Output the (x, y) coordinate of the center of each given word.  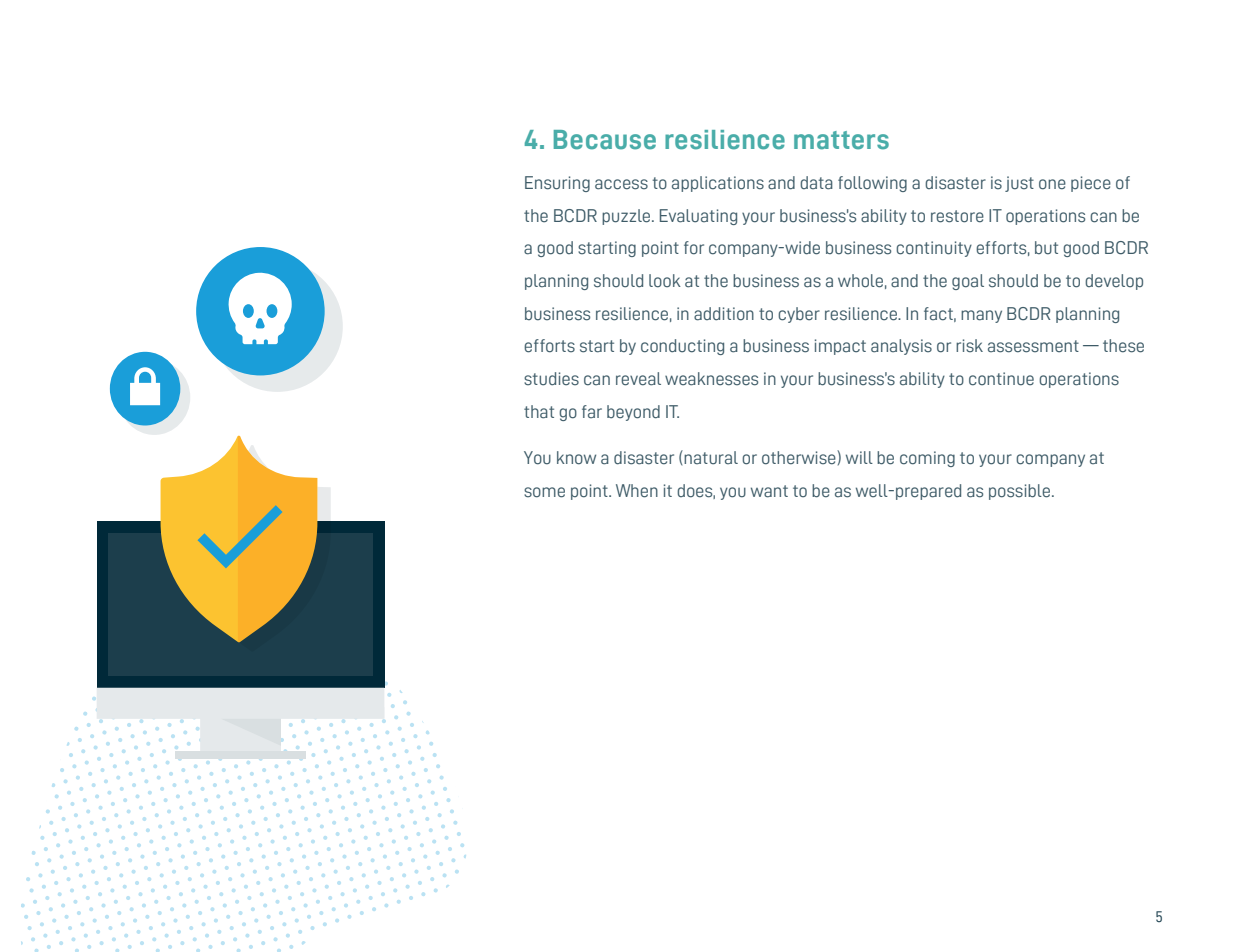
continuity (934, 249)
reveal (638, 379)
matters (841, 140)
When (637, 491)
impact (840, 347)
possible (1021, 492)
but (1046, 248)
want (769, 491)
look (665, 281)
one (1052, 184)
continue (1001, 379)
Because (605, 140)
